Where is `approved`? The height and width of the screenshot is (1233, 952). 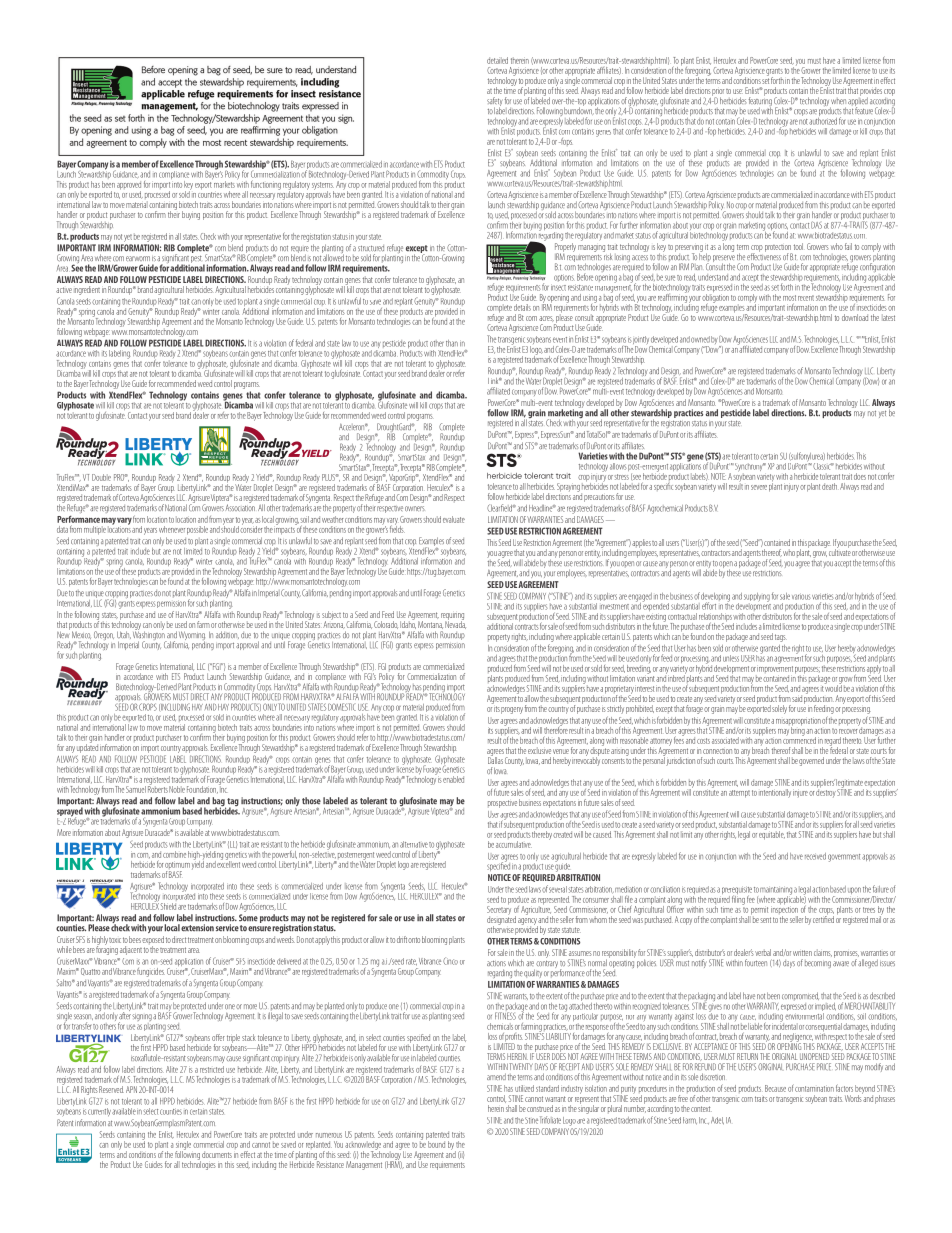 approved is located at coordinates (129, 185).
